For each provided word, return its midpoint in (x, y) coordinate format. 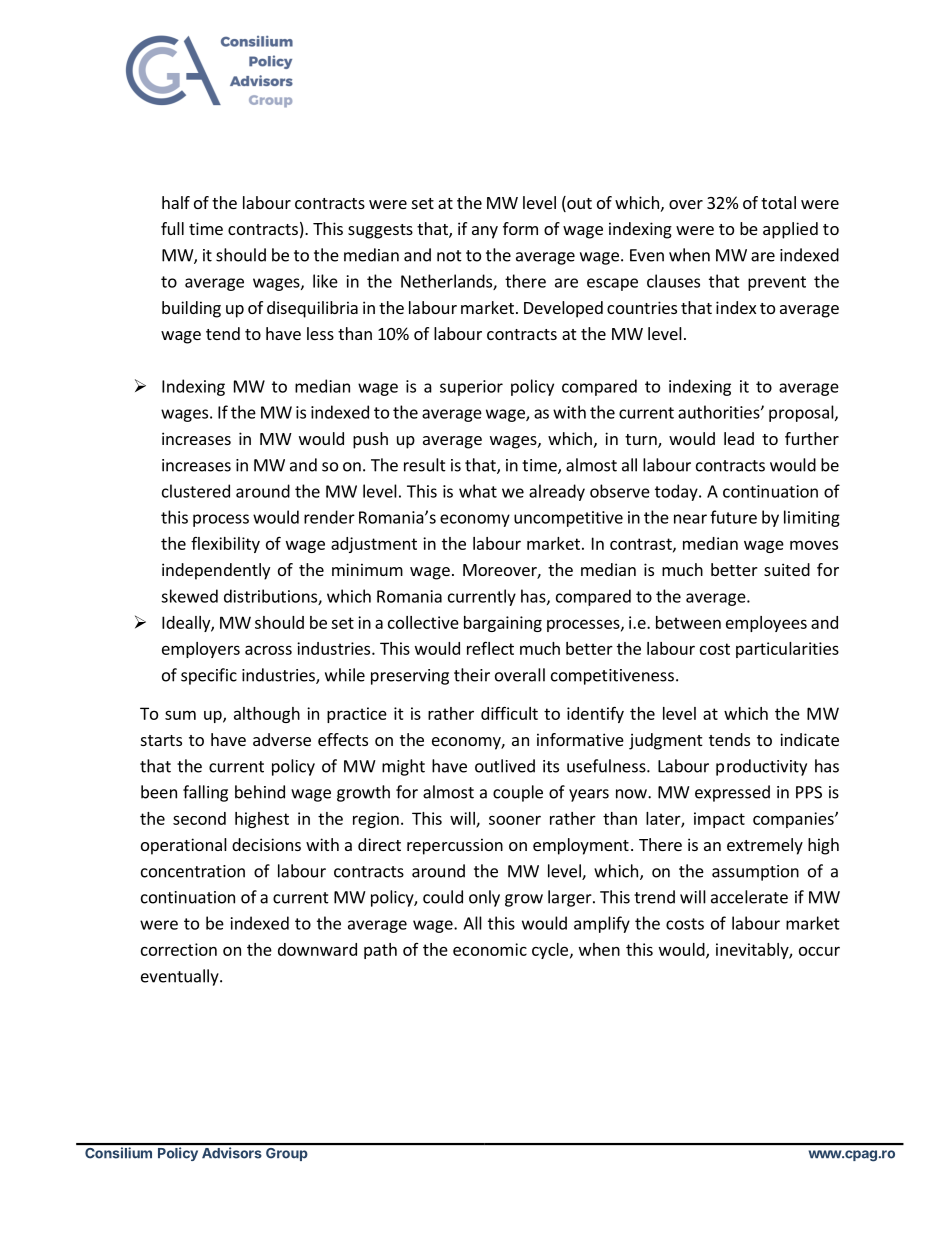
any (485, 232)
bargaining (503, 624)
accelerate (749, 897)
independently (216, 571)
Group (286, 1154)
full (172, 228)
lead (739, 438)
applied (790, 230)
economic (490, 949)
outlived (505, 766)
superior (471, 388)
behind (260, 792)
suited (787, 569)
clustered (196, 491)
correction (179, 949)
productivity (761, 767)
